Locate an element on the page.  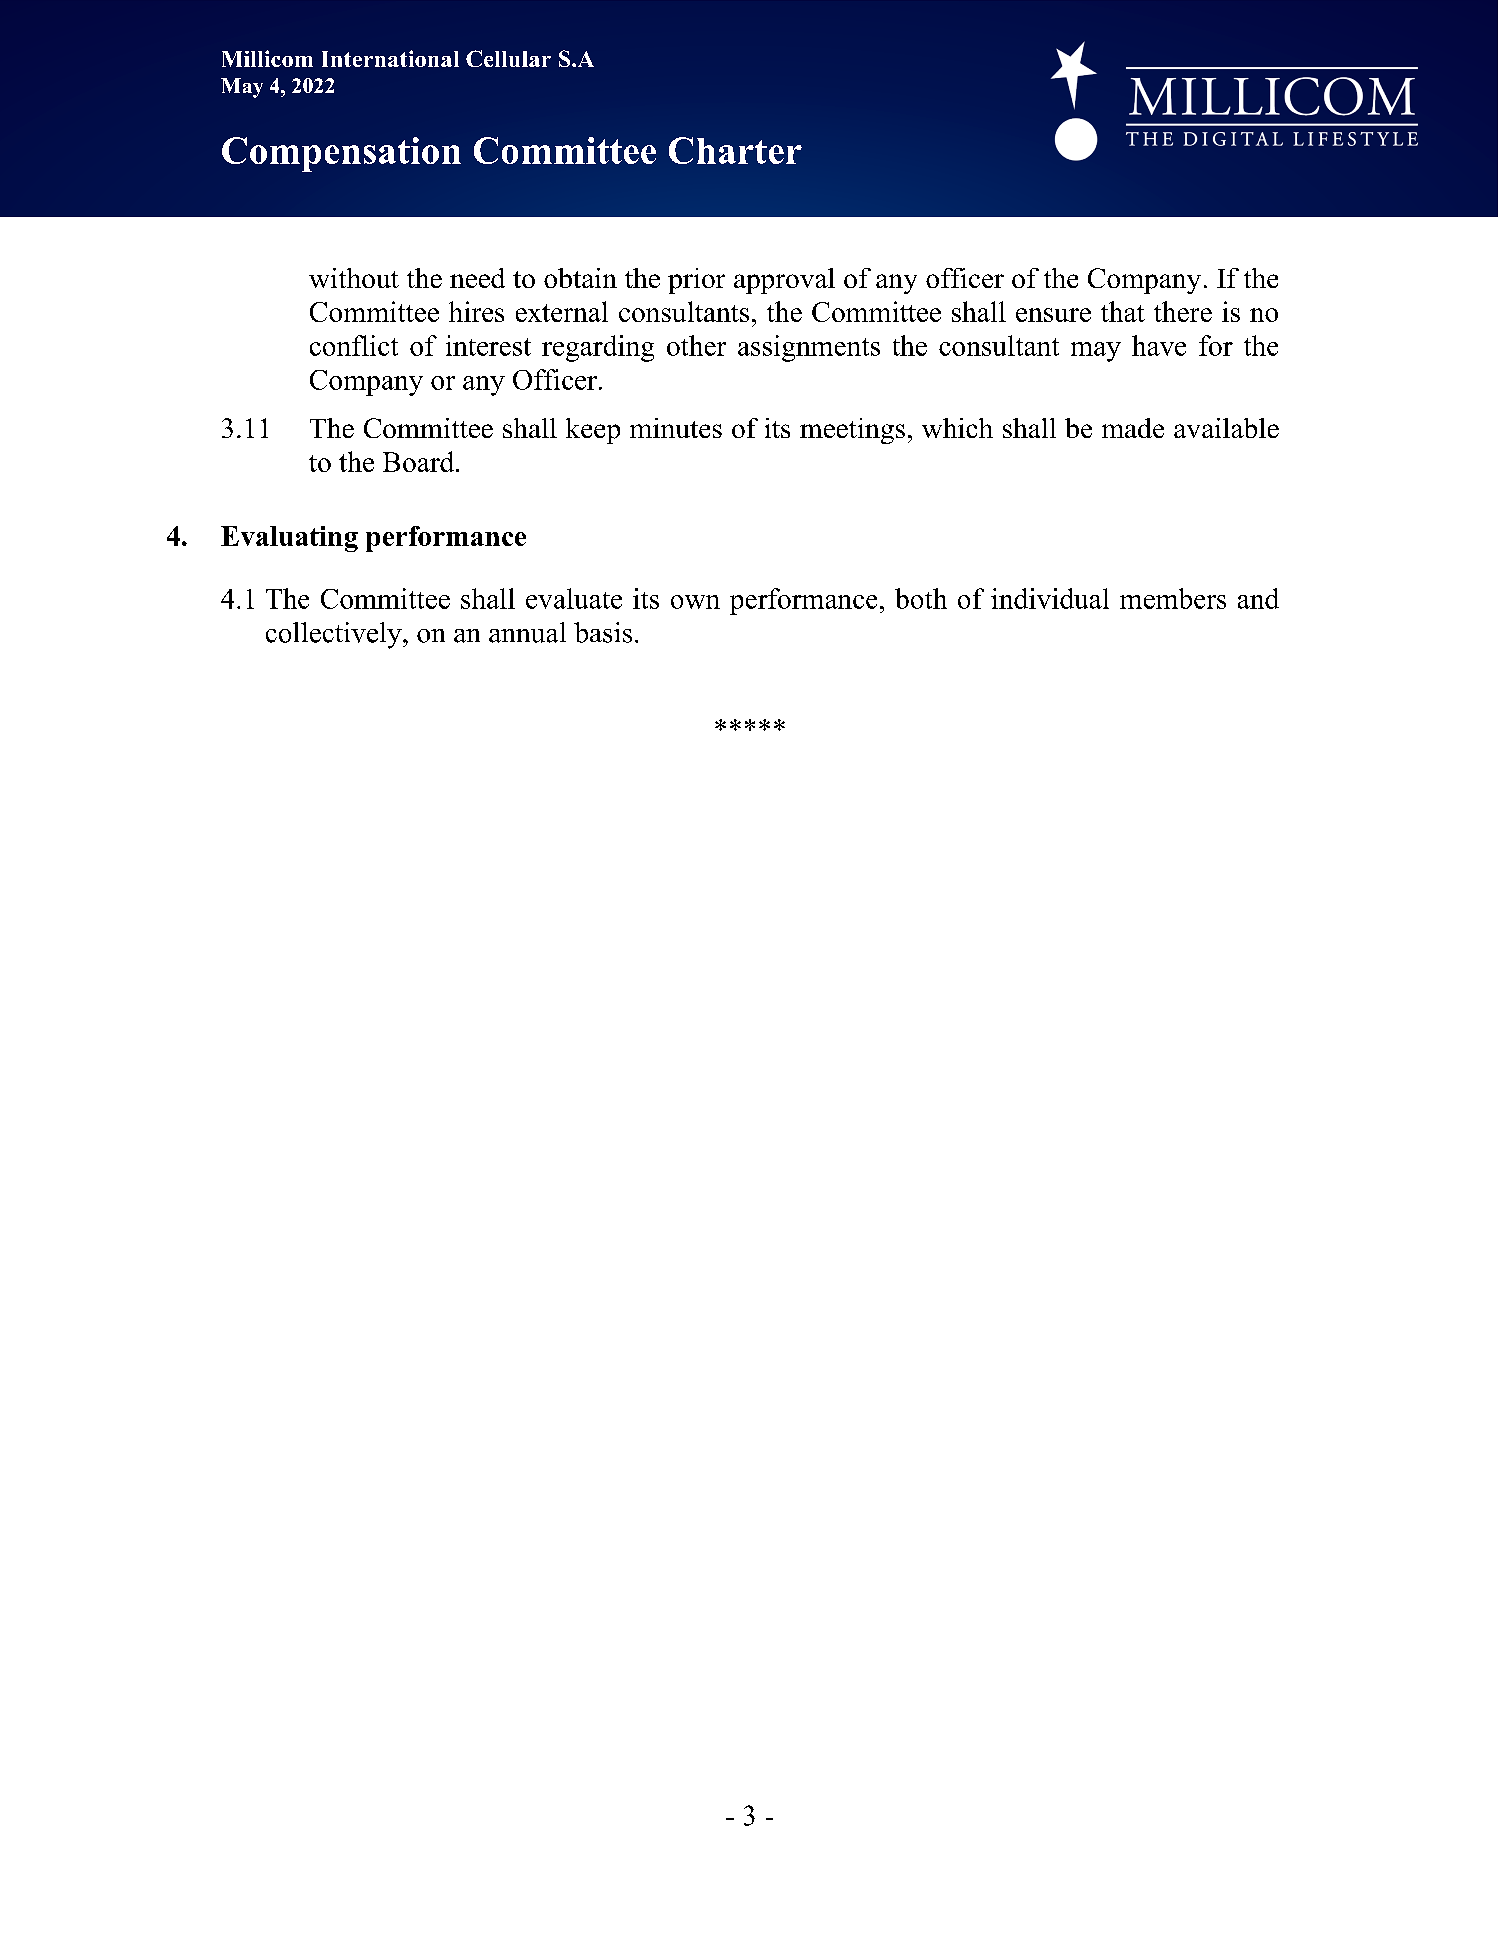
collectively is located at coordinates (335, 635).
